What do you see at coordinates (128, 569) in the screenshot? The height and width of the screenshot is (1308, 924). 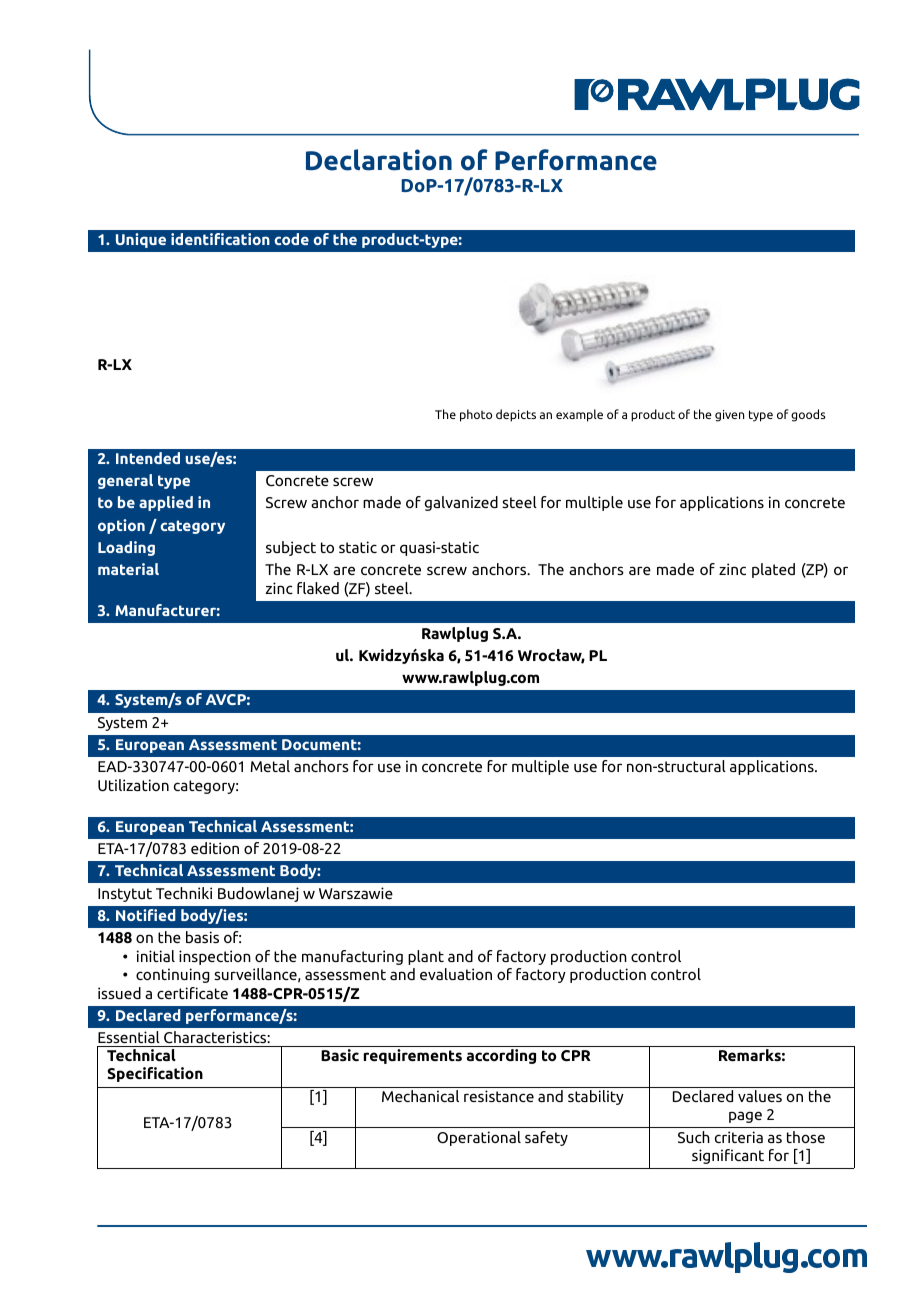 I see `material` at bounding box center [128, 569].
